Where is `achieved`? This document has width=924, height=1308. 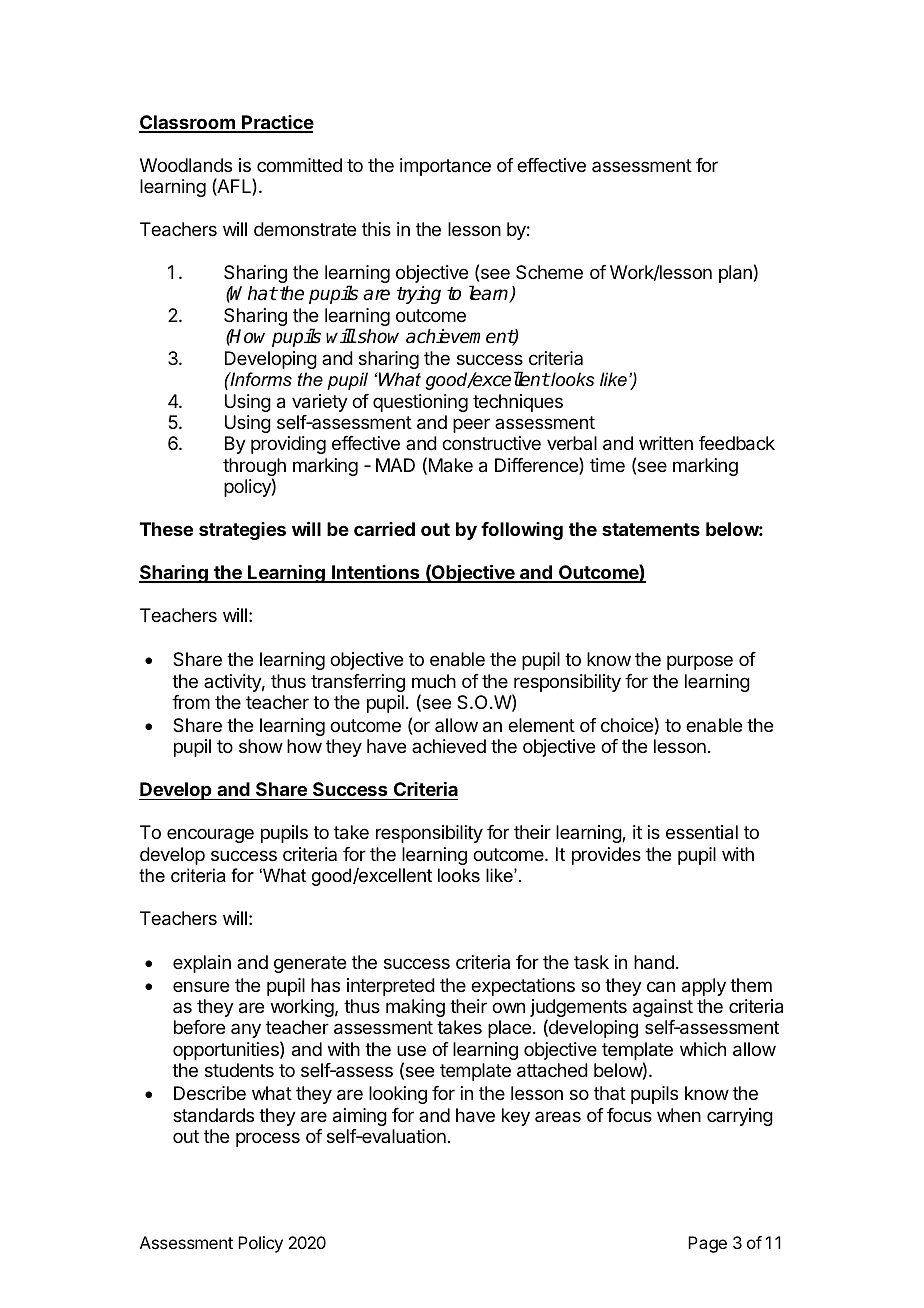 achieved is located at coordinates (449, 746).
